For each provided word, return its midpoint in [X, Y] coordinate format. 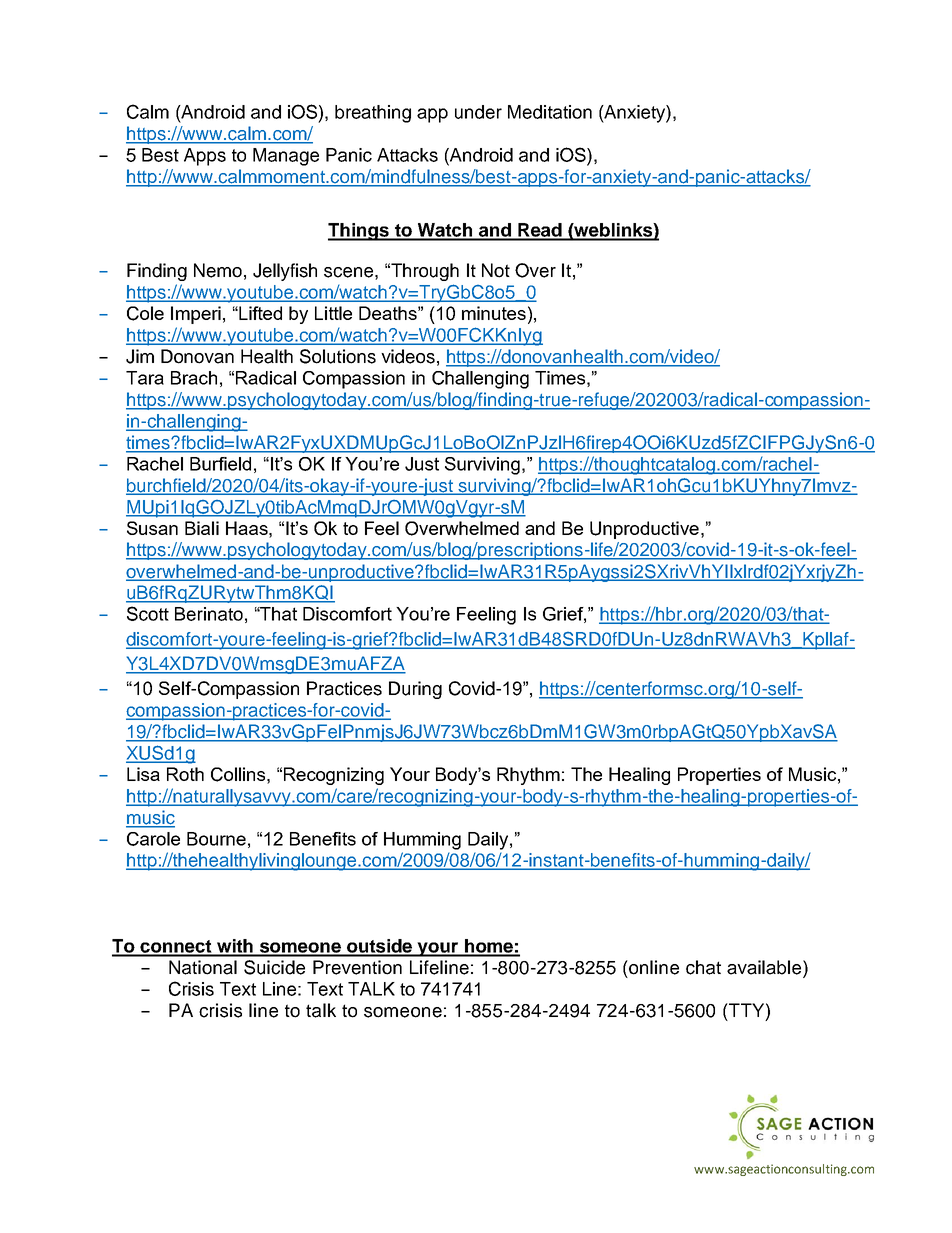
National [203, 967]
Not [496, 270]
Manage [286, 157]
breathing [373, 114]
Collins [239, 774]
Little [333, 313]
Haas [248, 528]
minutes [494, 313]
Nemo [218, 270]
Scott [148, 613]
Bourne [216, 839]
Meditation [550, 112]
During [415, 690]
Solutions [338, 356]
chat [703, 967]
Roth [185, 774]
